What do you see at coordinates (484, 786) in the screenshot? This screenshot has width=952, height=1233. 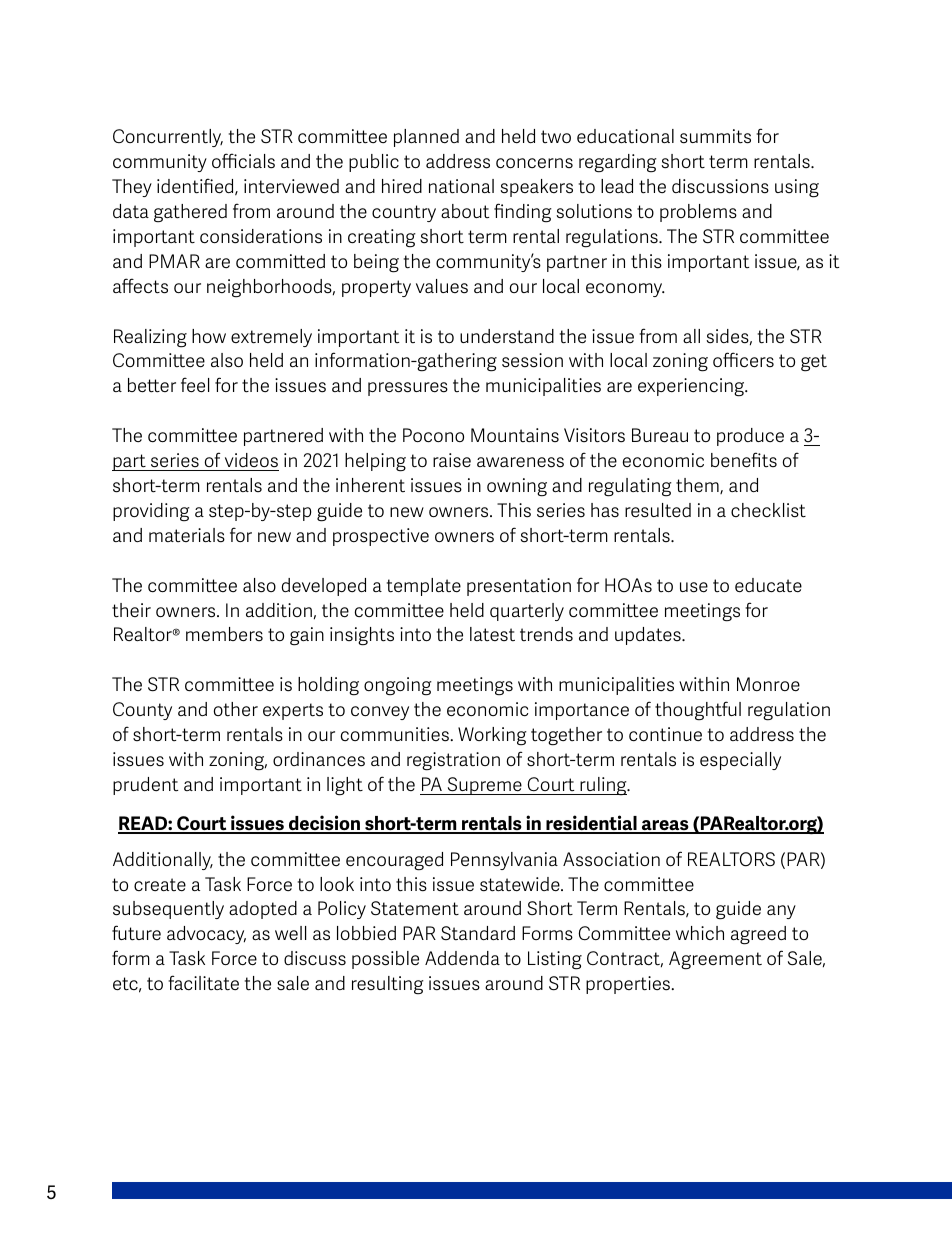 I see `Supreme` at bounding box center [484, 786].
